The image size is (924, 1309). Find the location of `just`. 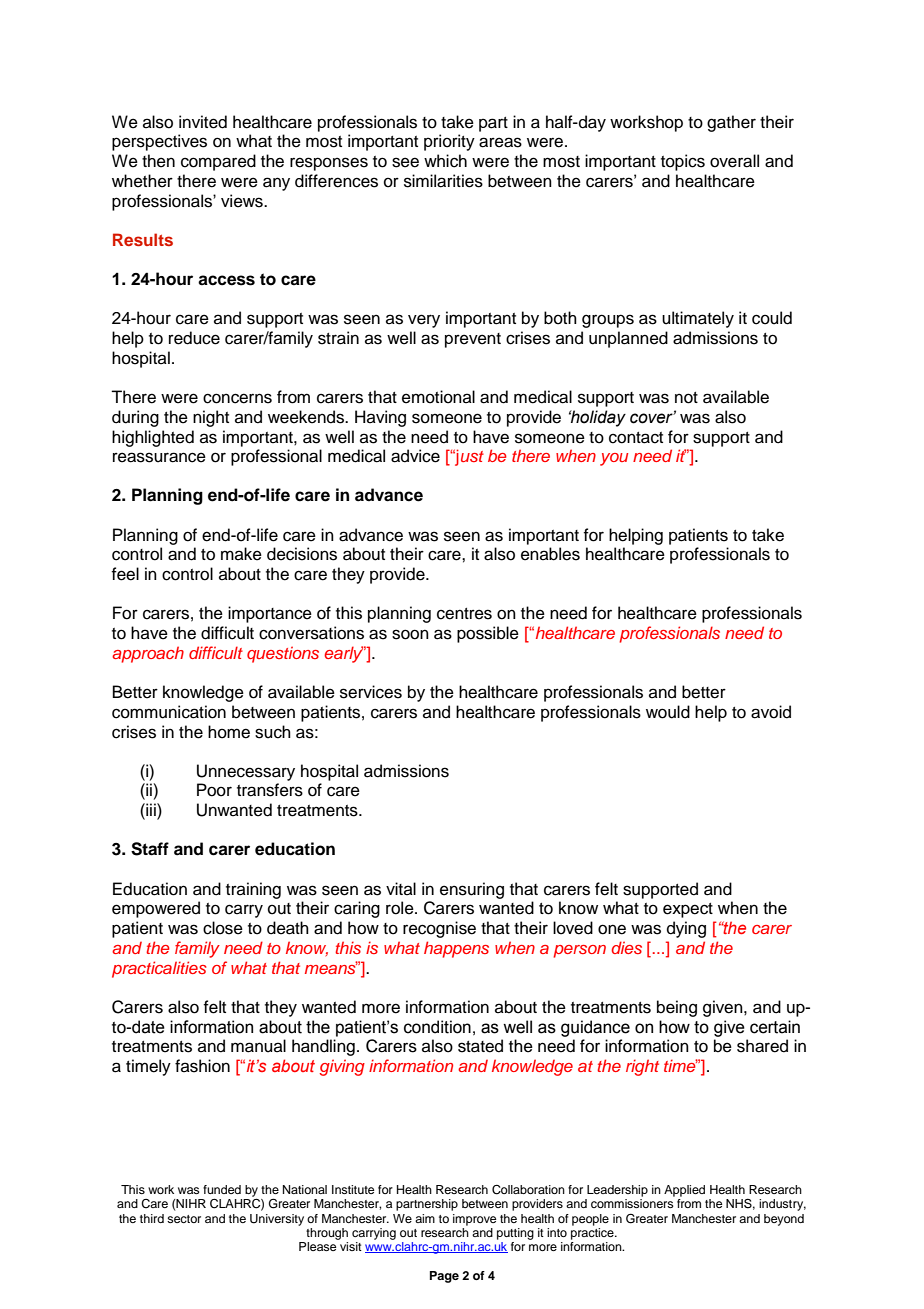

just is located at coordinates (468, 457).
